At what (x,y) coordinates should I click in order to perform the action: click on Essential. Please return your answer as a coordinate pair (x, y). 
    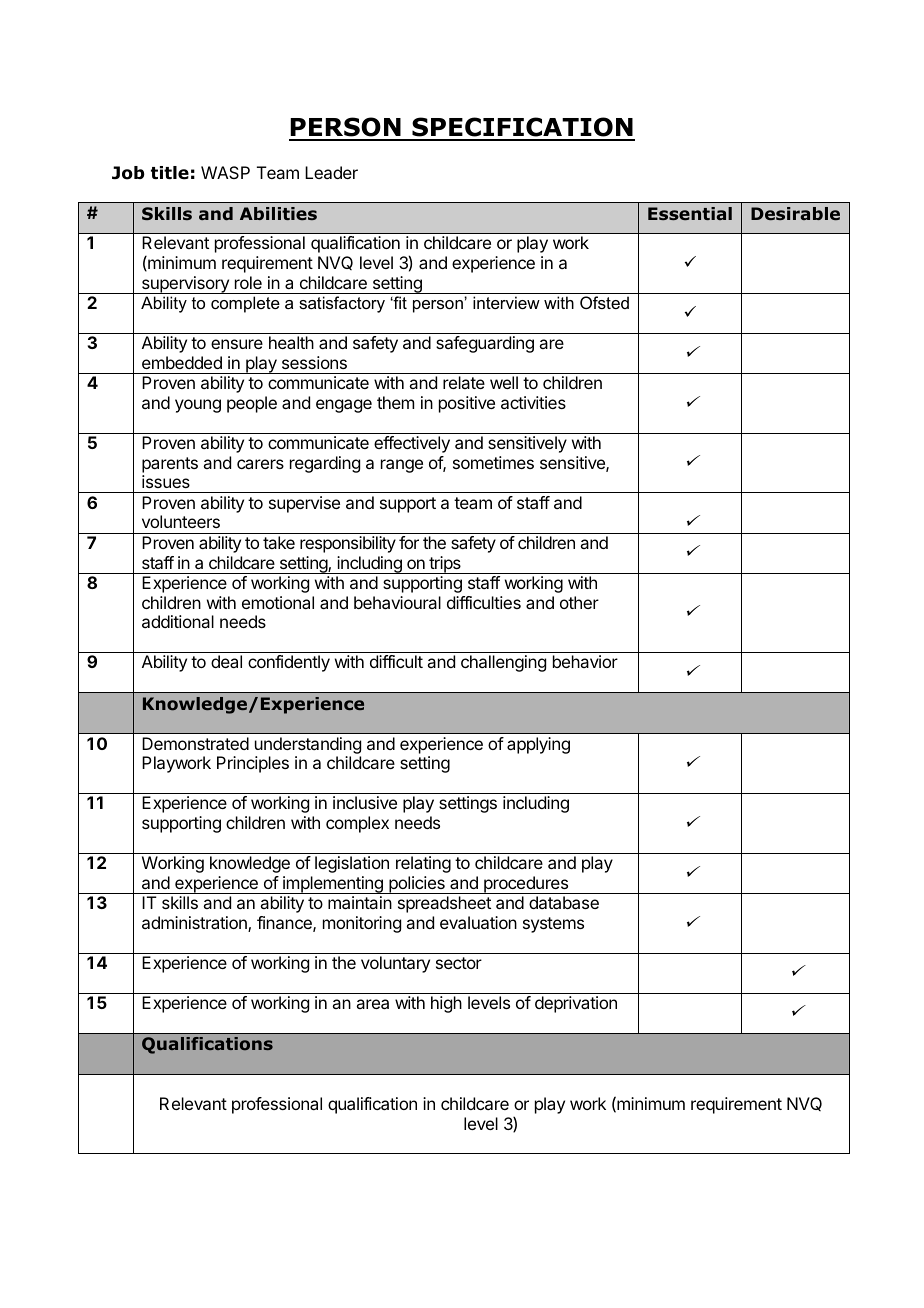
    Looking at the image, I should click on (690, 213).
